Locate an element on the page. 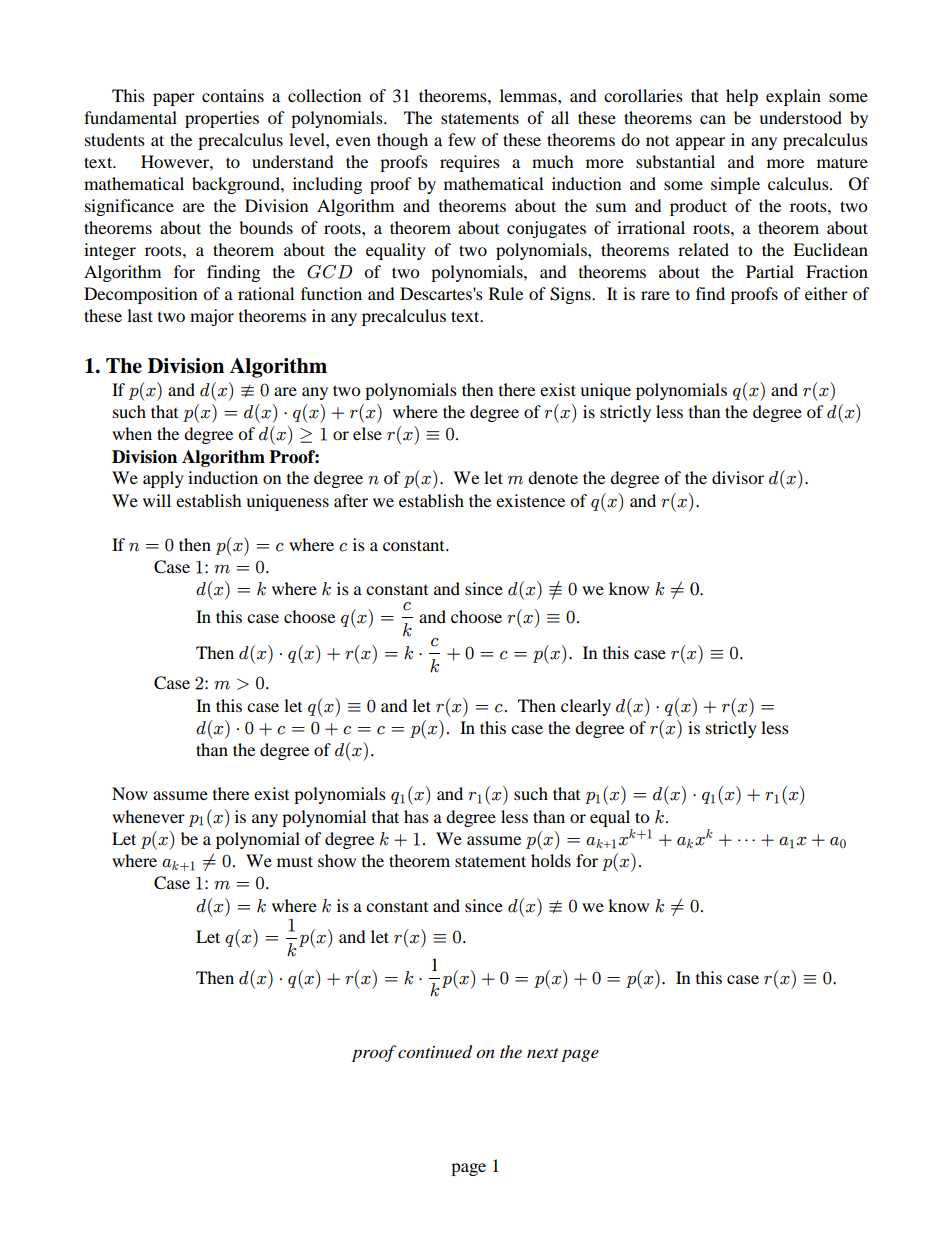  holds is located at coordinates (551, 860).
